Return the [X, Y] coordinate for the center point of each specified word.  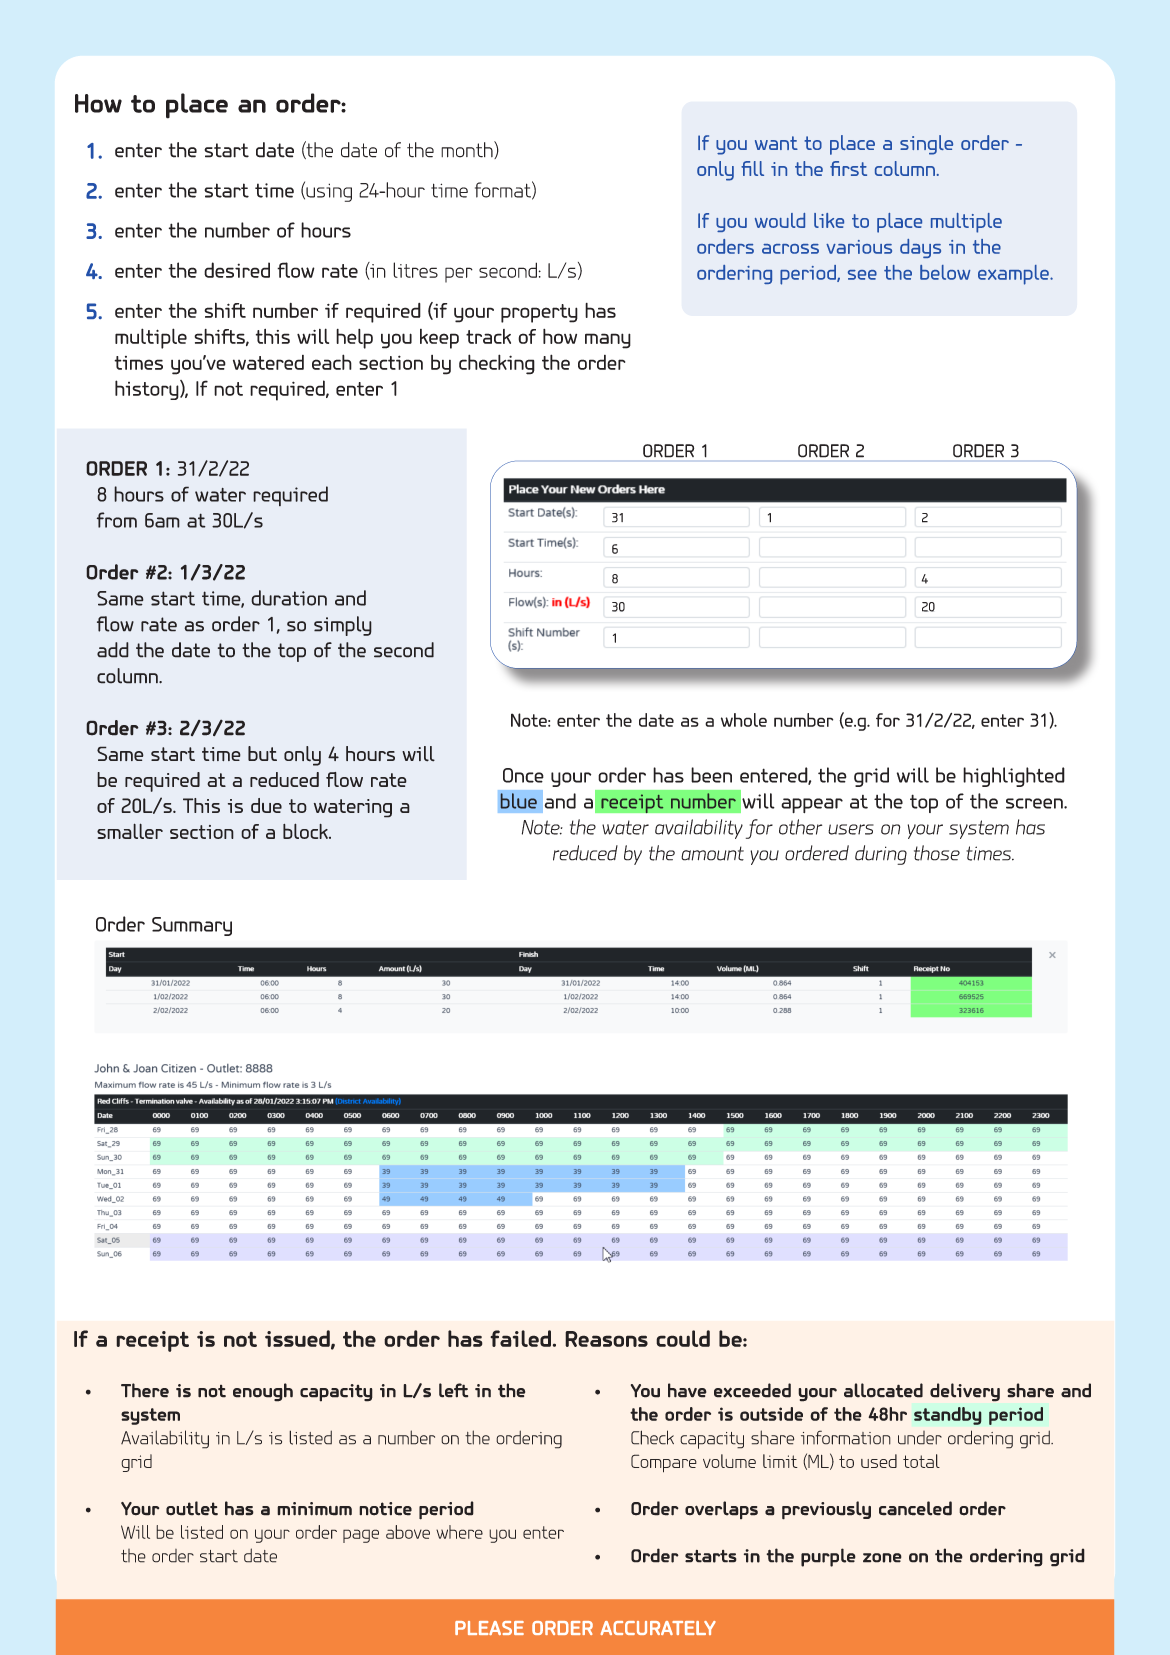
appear [812, 805]
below [945, 272]
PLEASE [489, 1628]
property [539, 313]
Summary [192, 926]
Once [523, 775]
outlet [192, 1508]
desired [237, 270]
